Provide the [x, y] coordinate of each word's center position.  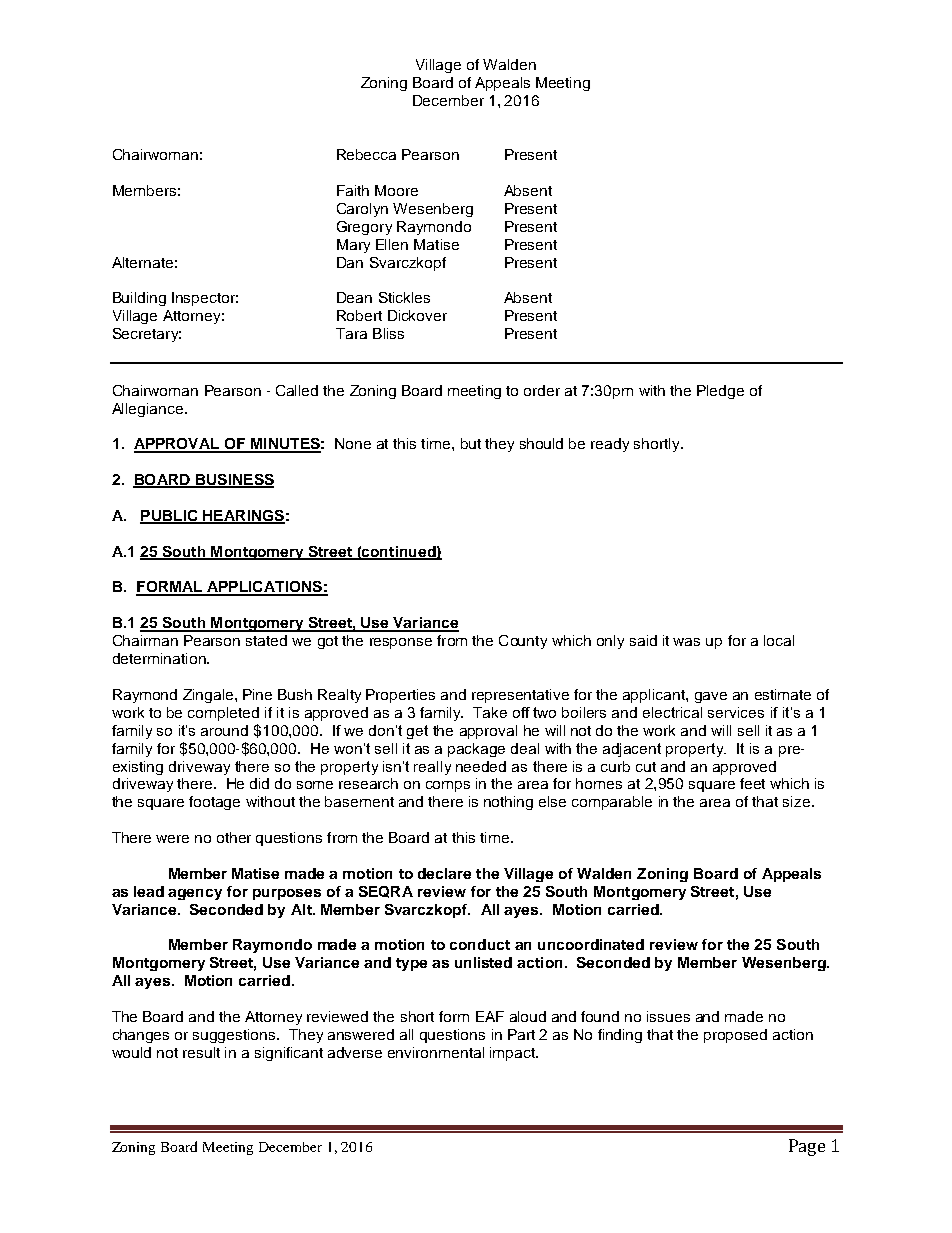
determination [160, 658]
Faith [353, 190]
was [686, 642]
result [201, 1052]
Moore [396, 190]
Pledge [720, 392]
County [523, 642]
